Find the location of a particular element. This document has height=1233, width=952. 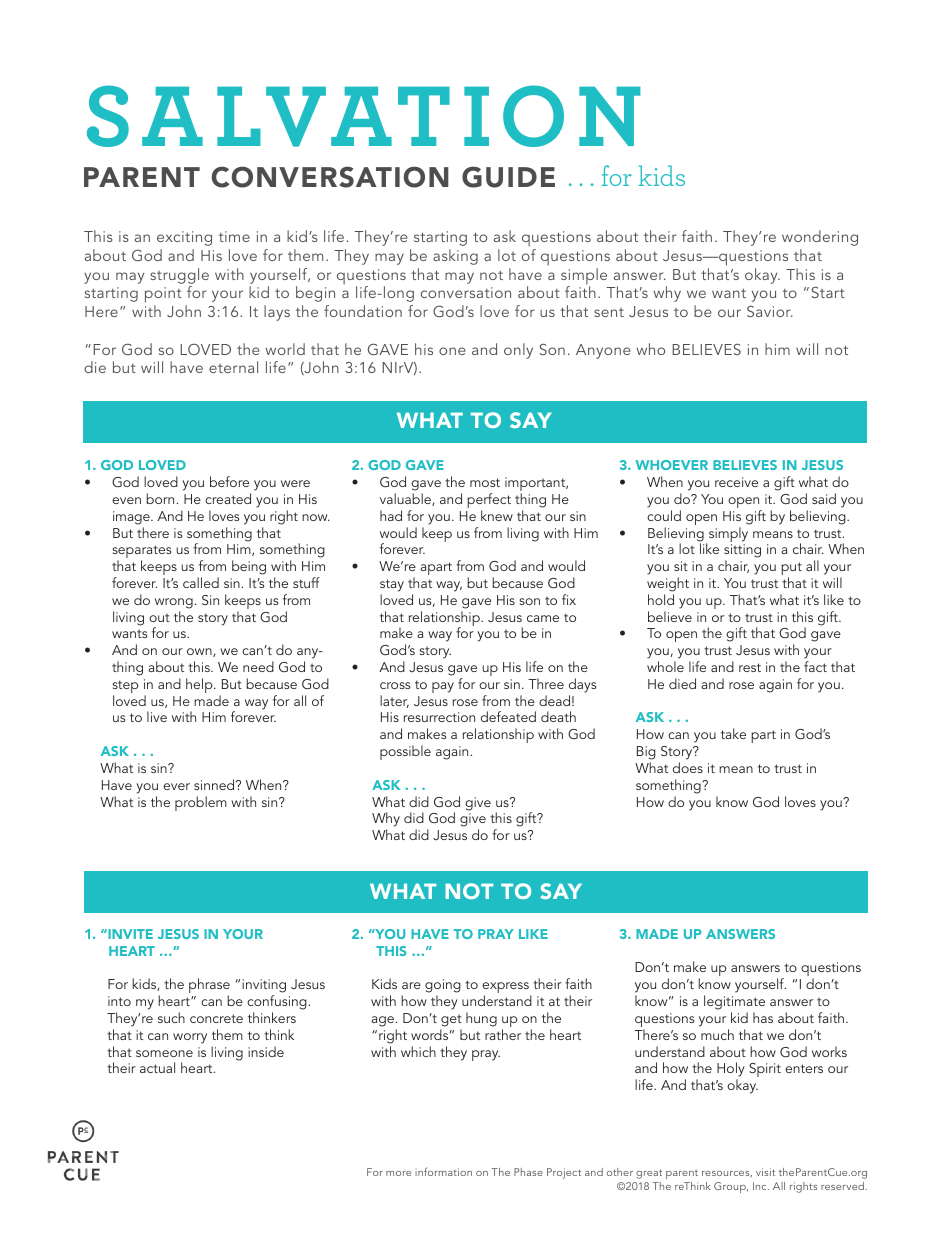

pay is located at coordinates (443, 687).
